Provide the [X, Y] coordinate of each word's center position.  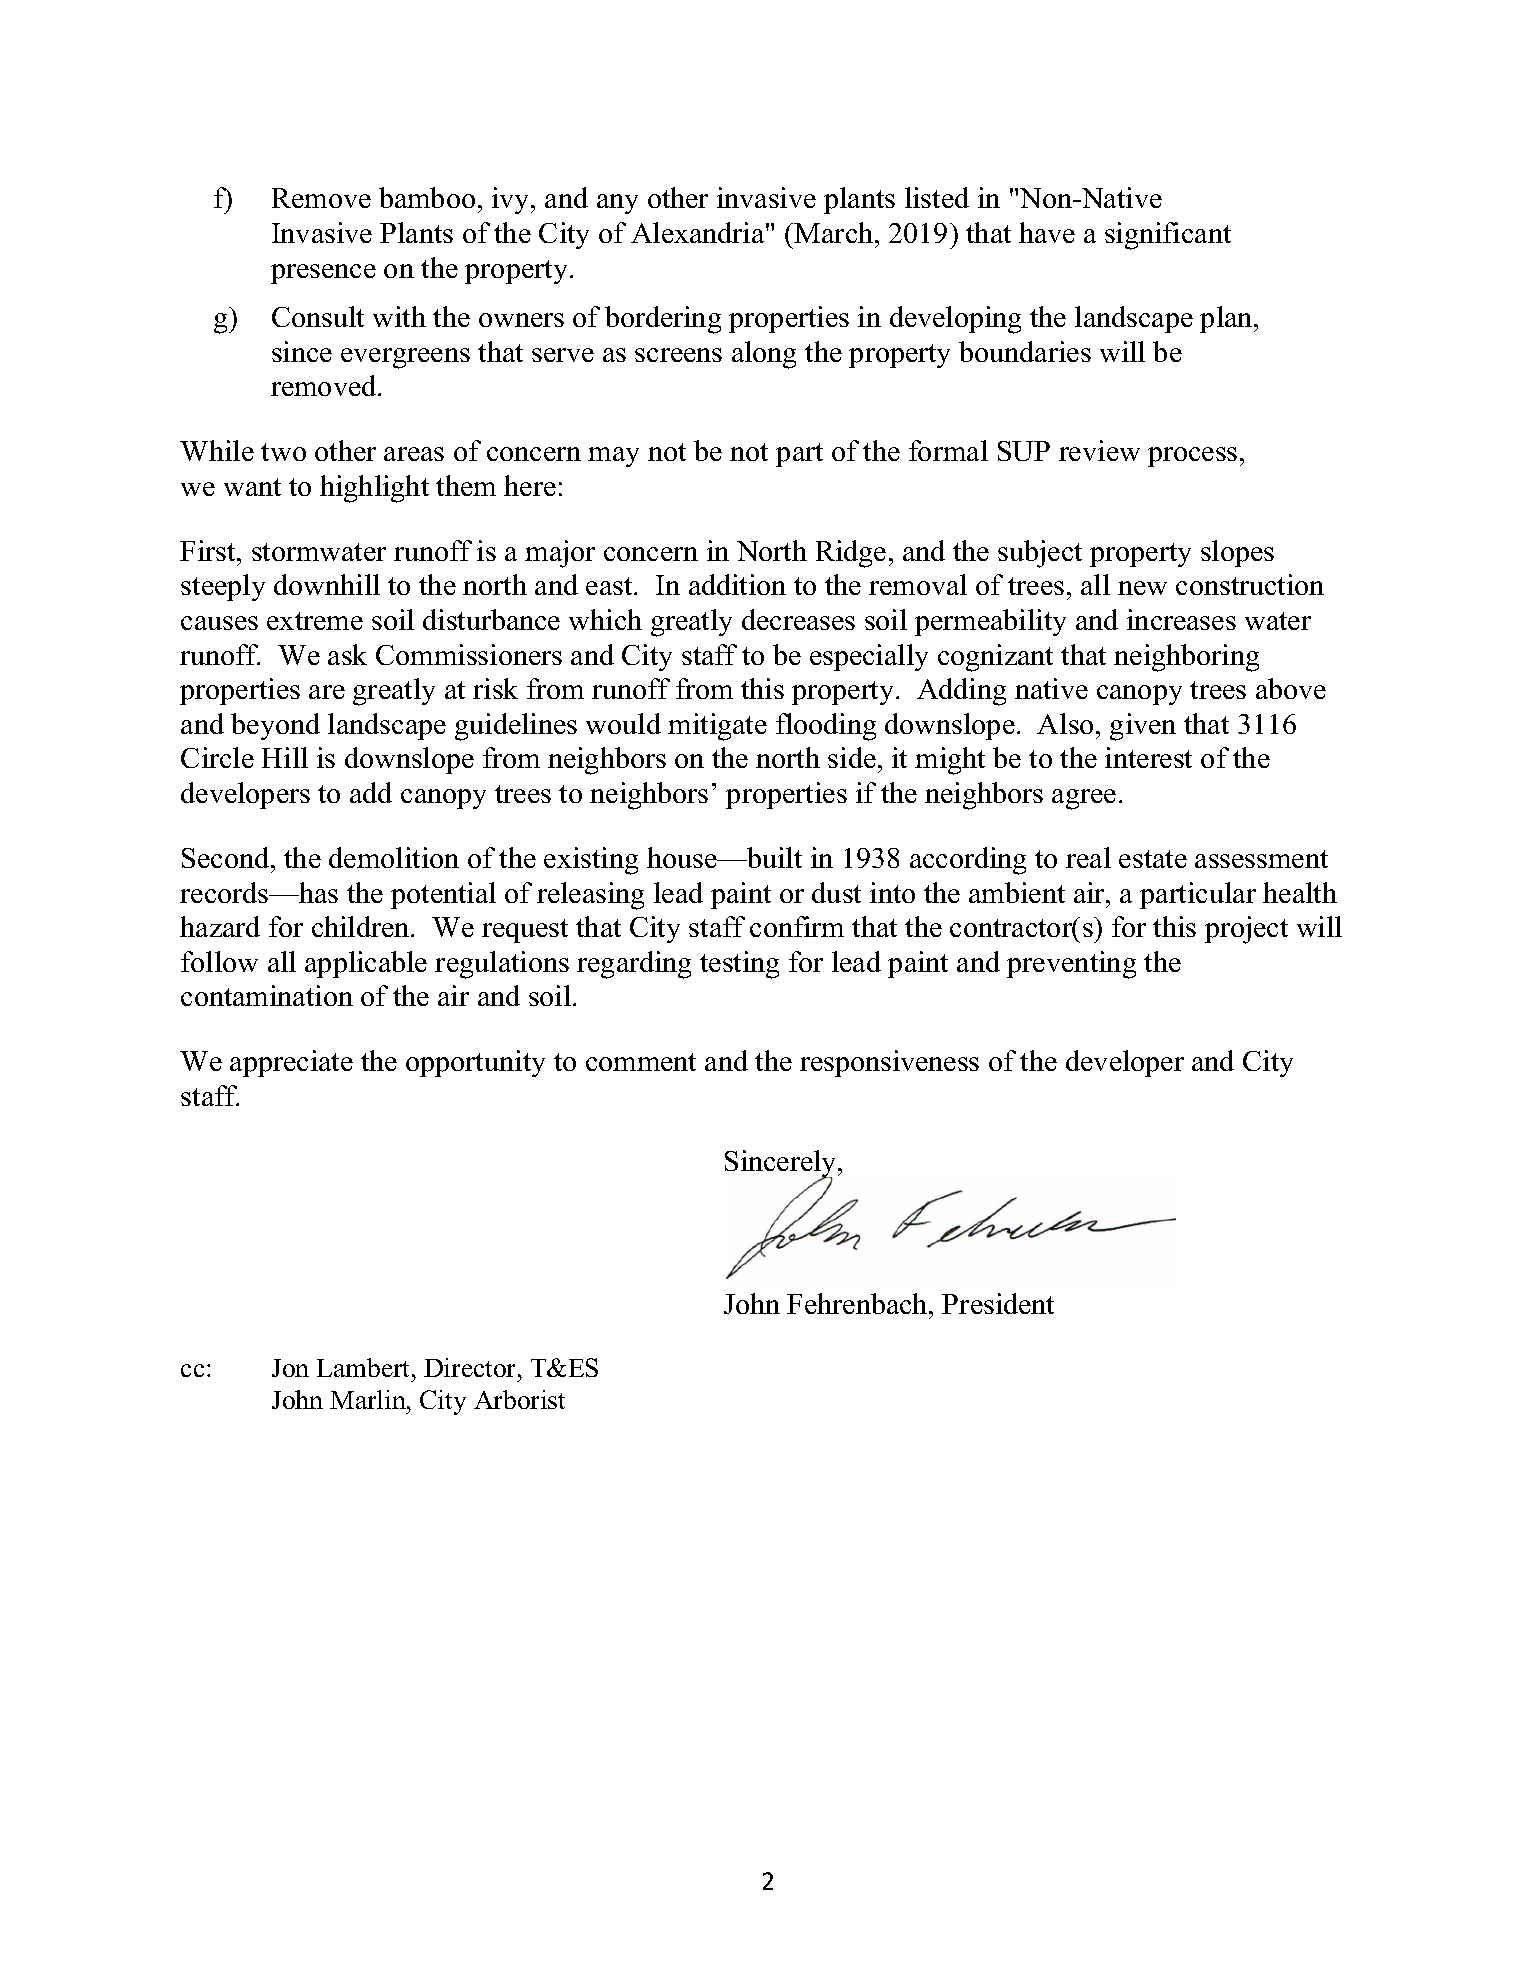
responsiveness [889, 1063]
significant [1168, 236]
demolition [394, 857]
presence [323, 274]
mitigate [717, 727]
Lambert [365, 1367]
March [835, 232]
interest [1148, 757]
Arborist [519, 1399]
